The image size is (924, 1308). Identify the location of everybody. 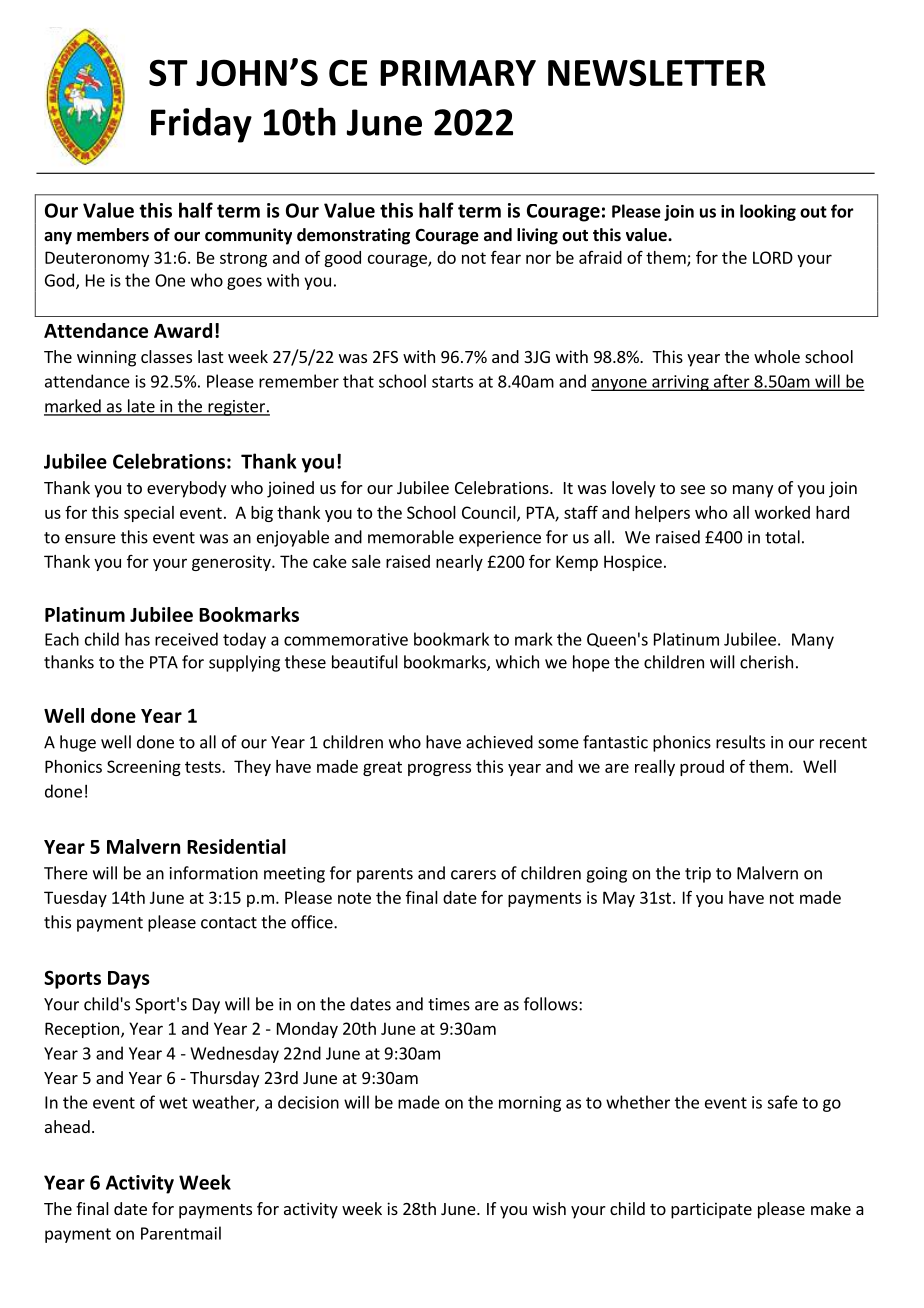
(186, 489).
